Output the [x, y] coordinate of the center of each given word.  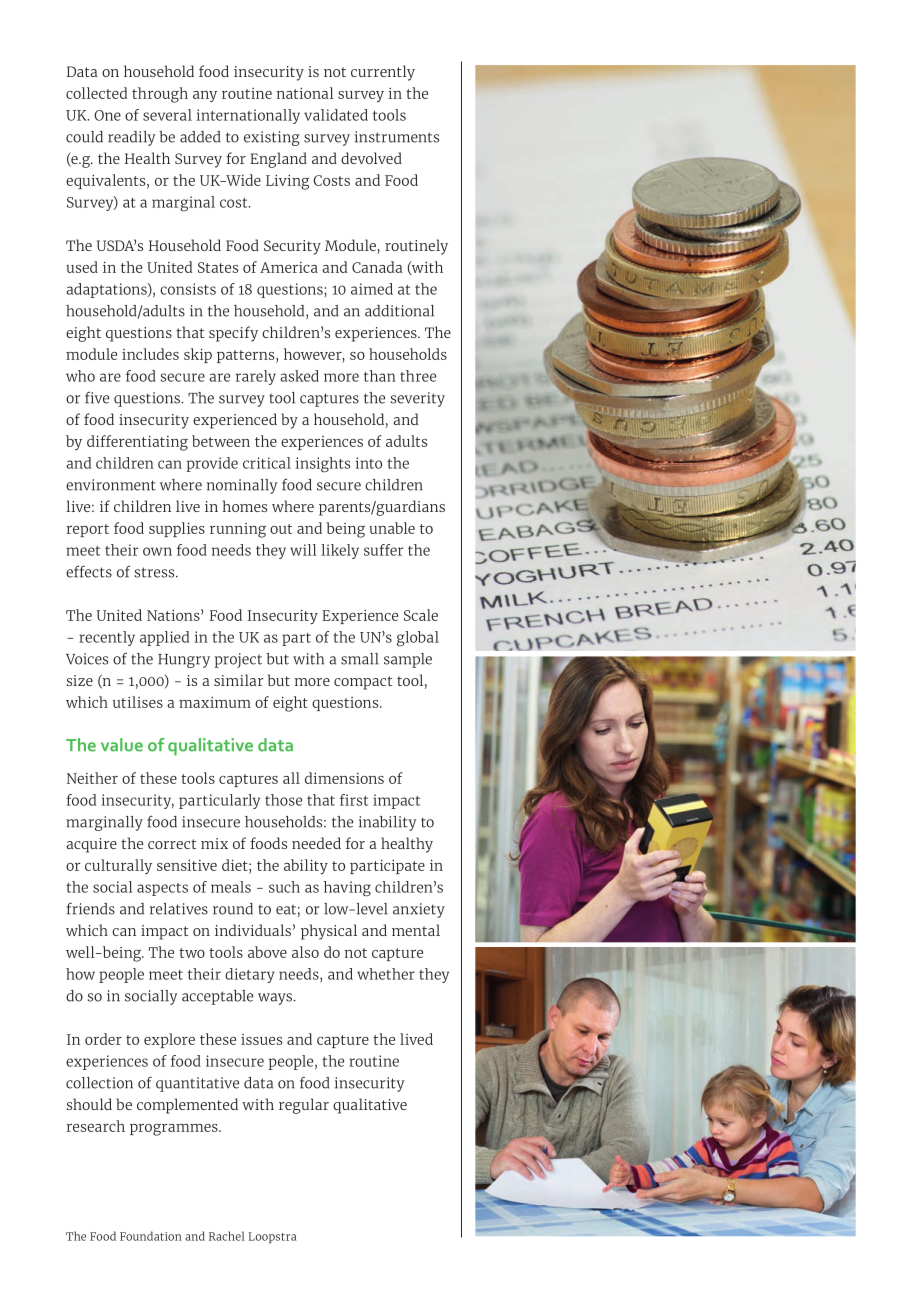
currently [383, 73]
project [238, 660]
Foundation [151, 1236]
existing [272, 138]
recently [107, 638]
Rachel [227, 1236]
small [360, 659]
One [108, 115]
